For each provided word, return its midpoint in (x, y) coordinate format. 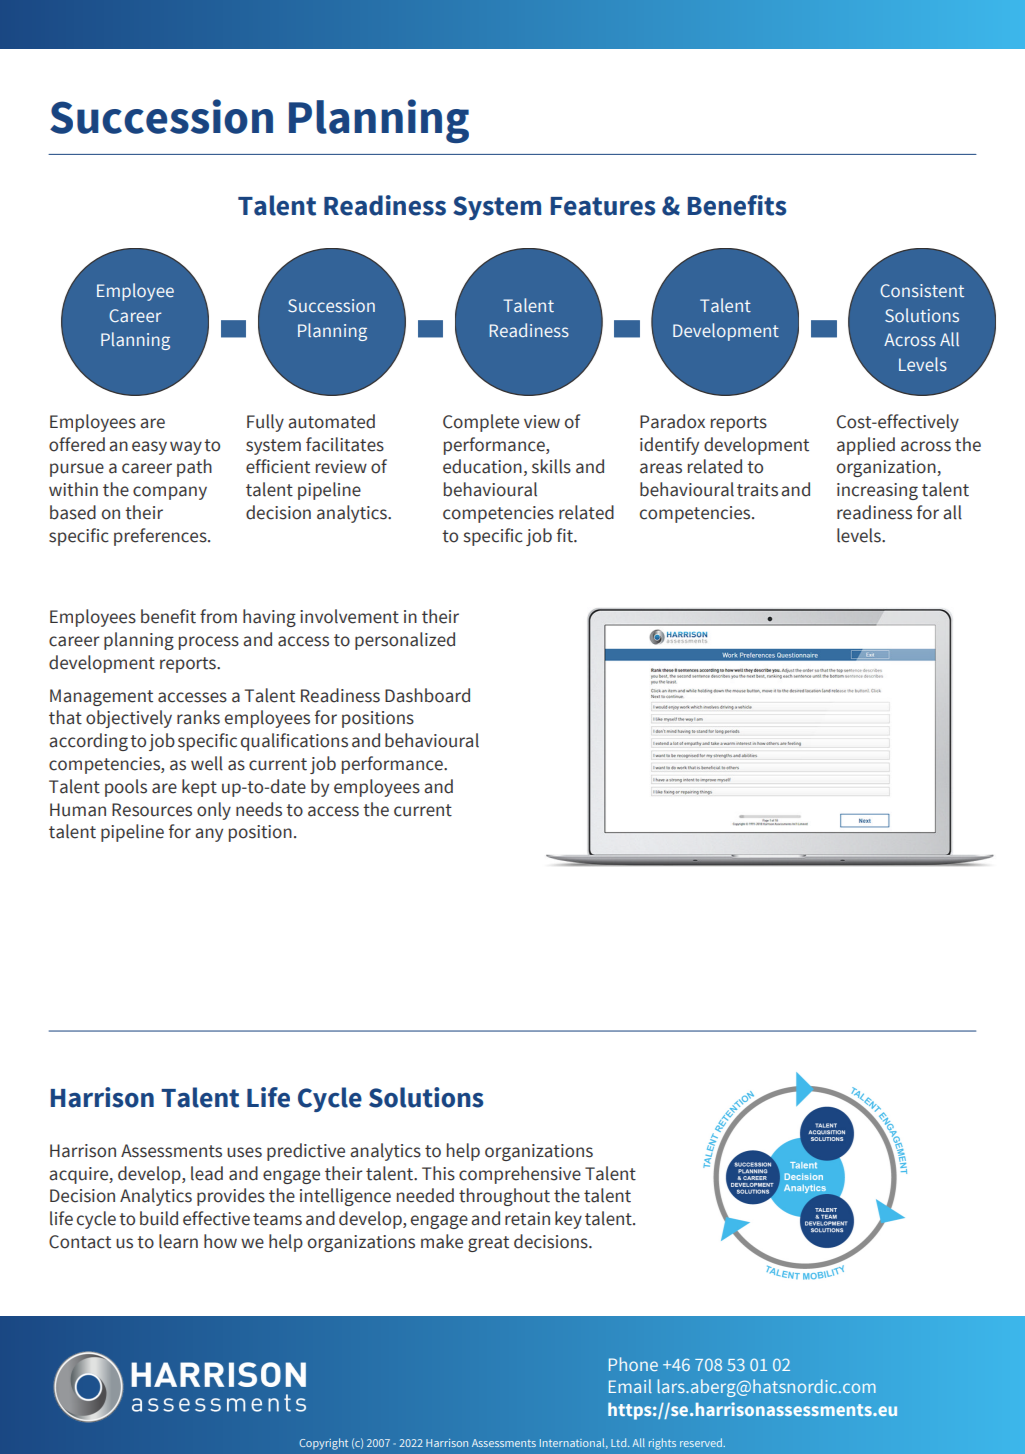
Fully (265, 423)
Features (603, 206)
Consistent (922, 290)
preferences (161, 537)
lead (207, 1173)
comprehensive (520, 1175)
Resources (152, 810)
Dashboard (427, 695)
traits (757, 490)
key (568, 1220)
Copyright (324, 1444)
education (482, 466)
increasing (877, 491)
